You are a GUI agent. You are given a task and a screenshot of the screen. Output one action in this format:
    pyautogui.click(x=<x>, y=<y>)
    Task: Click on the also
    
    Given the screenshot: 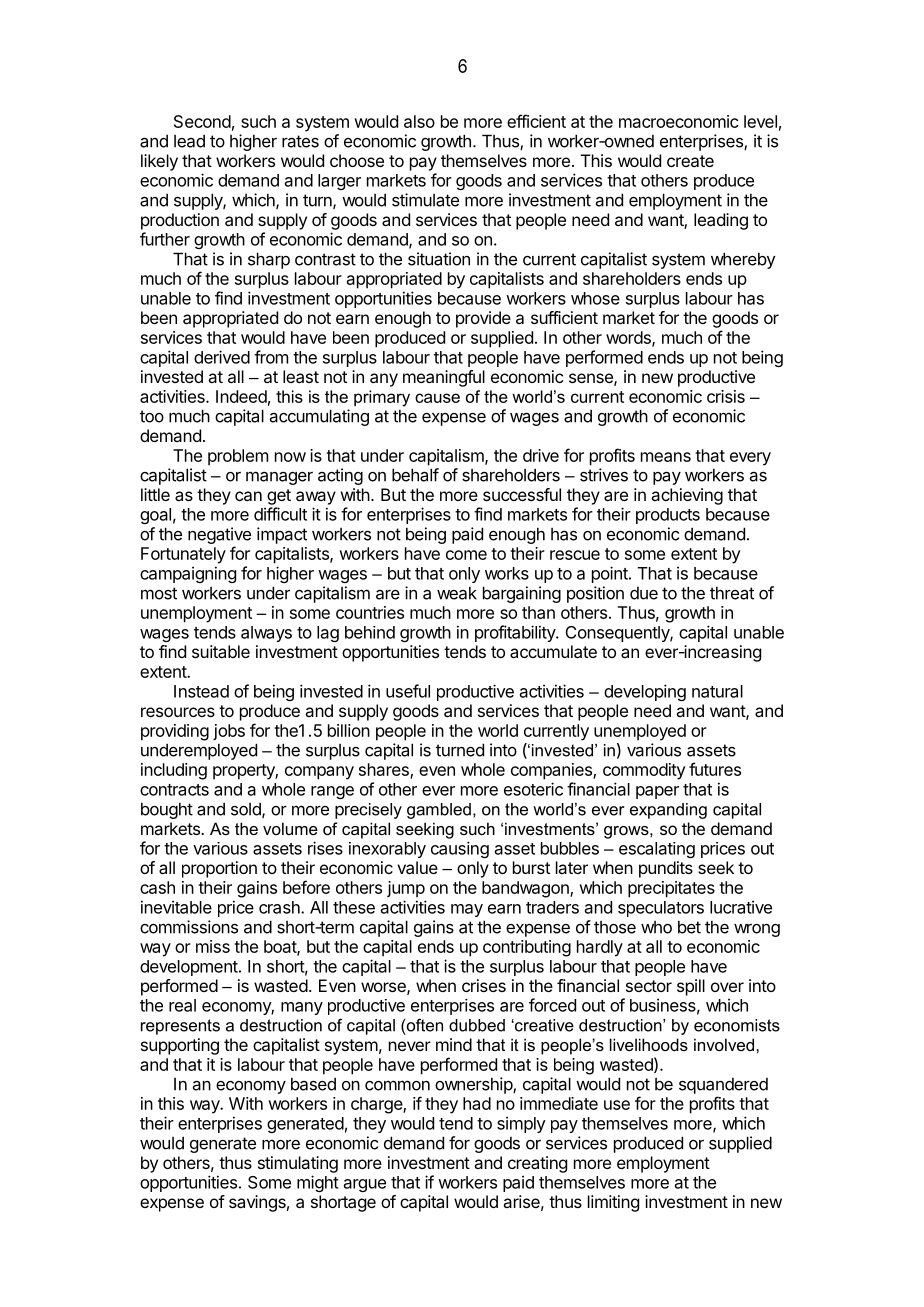 What is the action you would take?
    pyautogui.click(x=419, y=121)
